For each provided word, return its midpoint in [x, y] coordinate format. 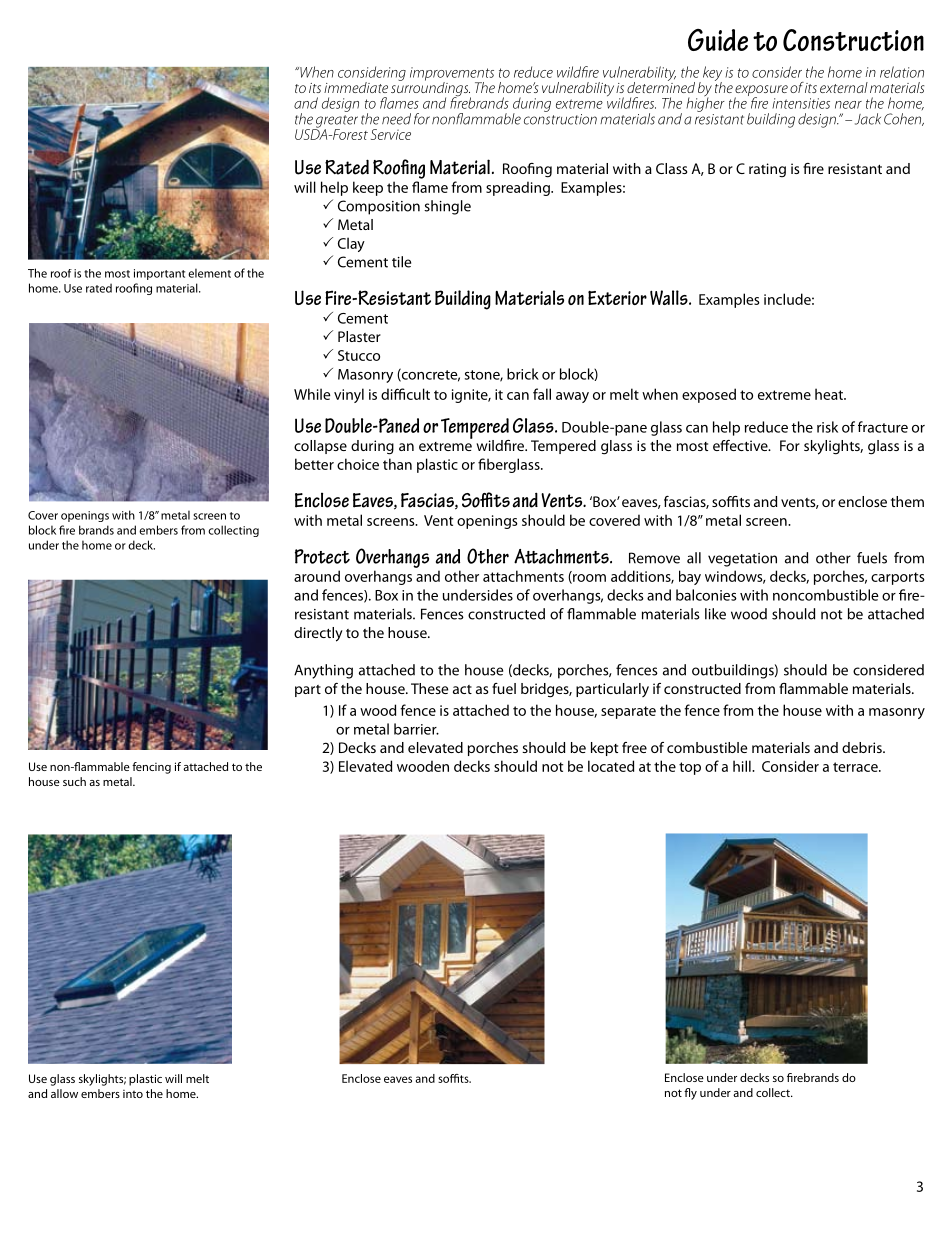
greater [336, 122]
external [844, 87]
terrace [856, 767]
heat [830, 394]
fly [690, 1094]
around [317, 576]
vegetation [742, 560]
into [133, 1094]
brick [523, 374]
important [159, 274]
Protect [322, 556]
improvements [452, 75]
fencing [151, 768]
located [611, 766]
